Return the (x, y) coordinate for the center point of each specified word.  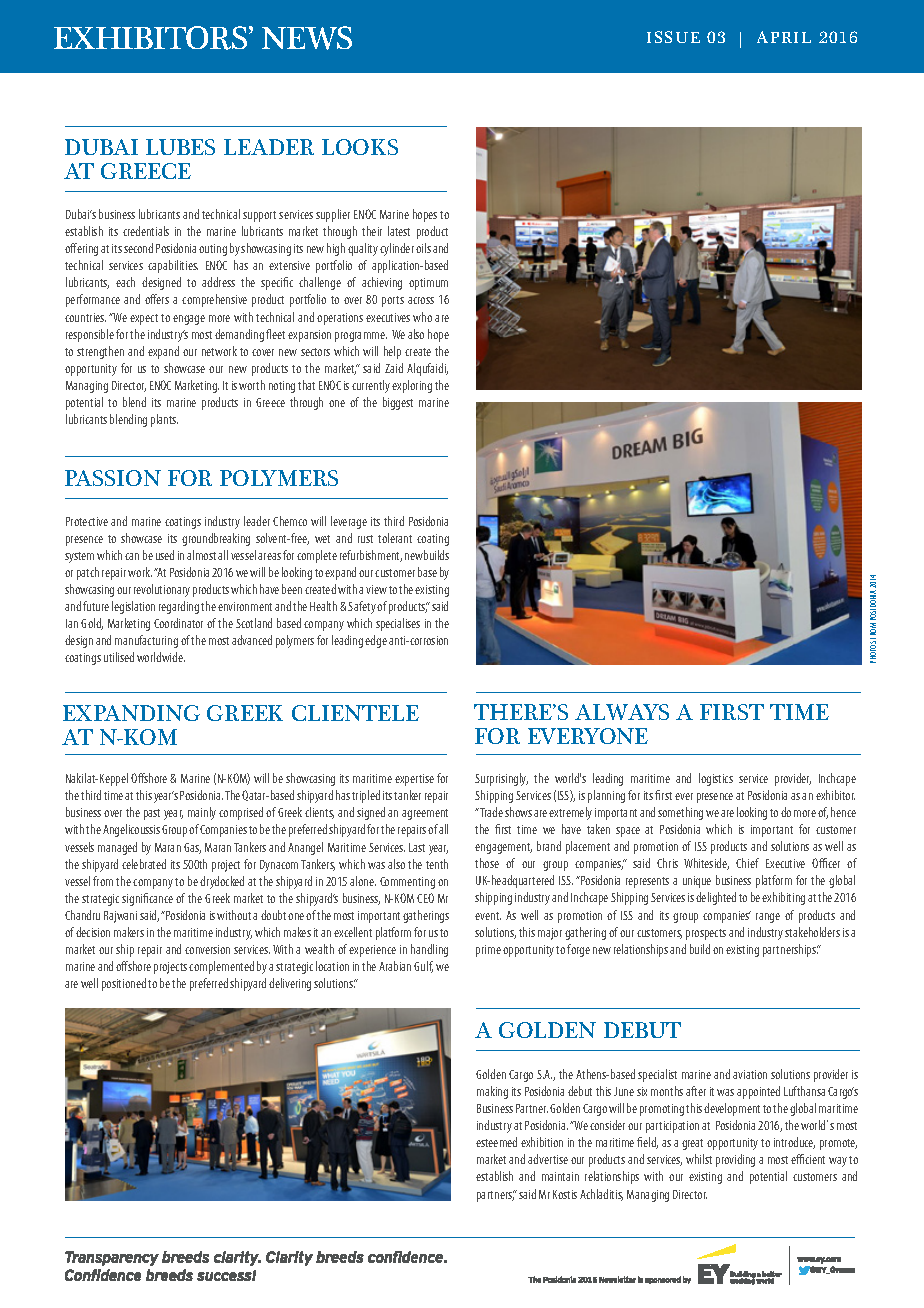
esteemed (496, 1142)
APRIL (784, 37)
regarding (179, 607)
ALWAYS (622, 712)
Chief (747, 863)
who (422, 317)
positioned (124, 984)
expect (144, 319)
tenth (437, 864)
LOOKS (360, 147)
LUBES (180, 147)
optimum (428, 284)
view (376, 589)
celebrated (144, 864)
